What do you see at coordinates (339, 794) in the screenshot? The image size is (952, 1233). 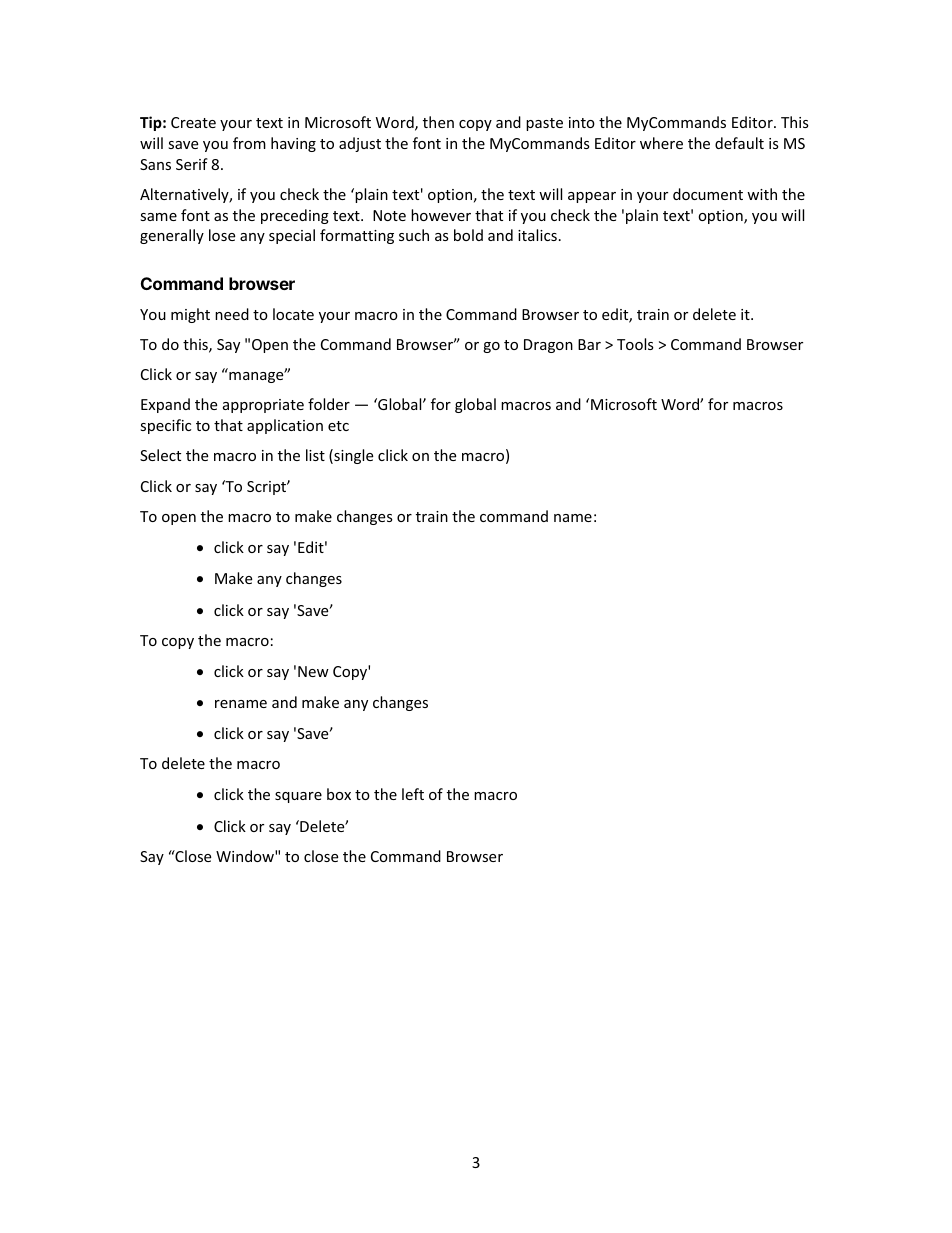 I see `box` at bounding box center [339, 794].
